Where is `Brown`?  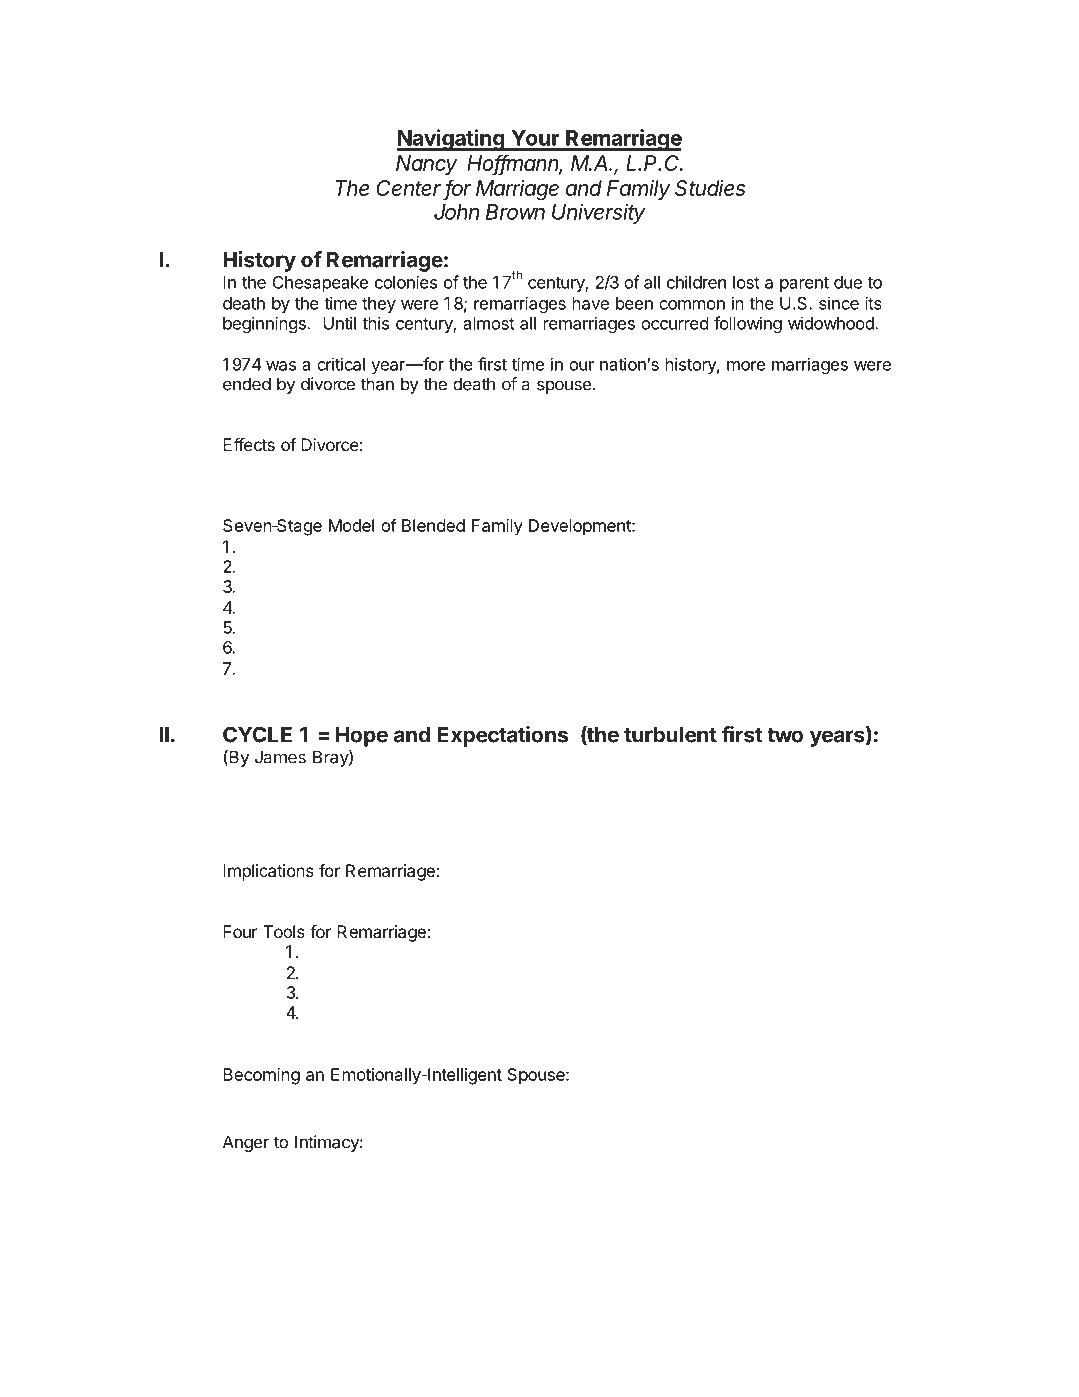 Brown is located at coordinates (515, 212).
